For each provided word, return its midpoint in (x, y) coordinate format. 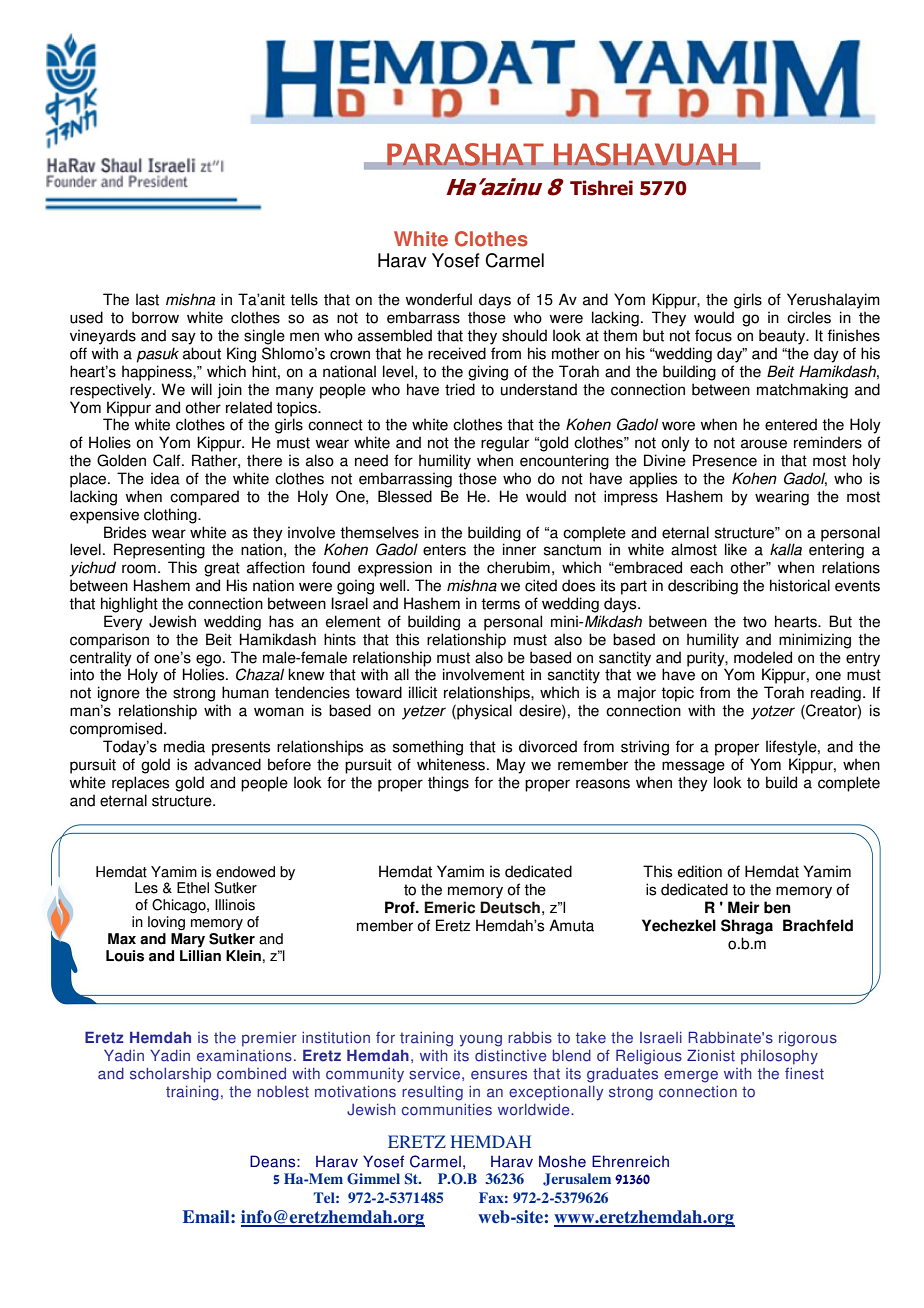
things (448, 784)
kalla (786, 549)
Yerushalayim (833, 301)
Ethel (193, 888)
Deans (274, 1161)
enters (444, 550)
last (147, 299)
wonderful (438, 299)
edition (700, 871)
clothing (171, 516)
